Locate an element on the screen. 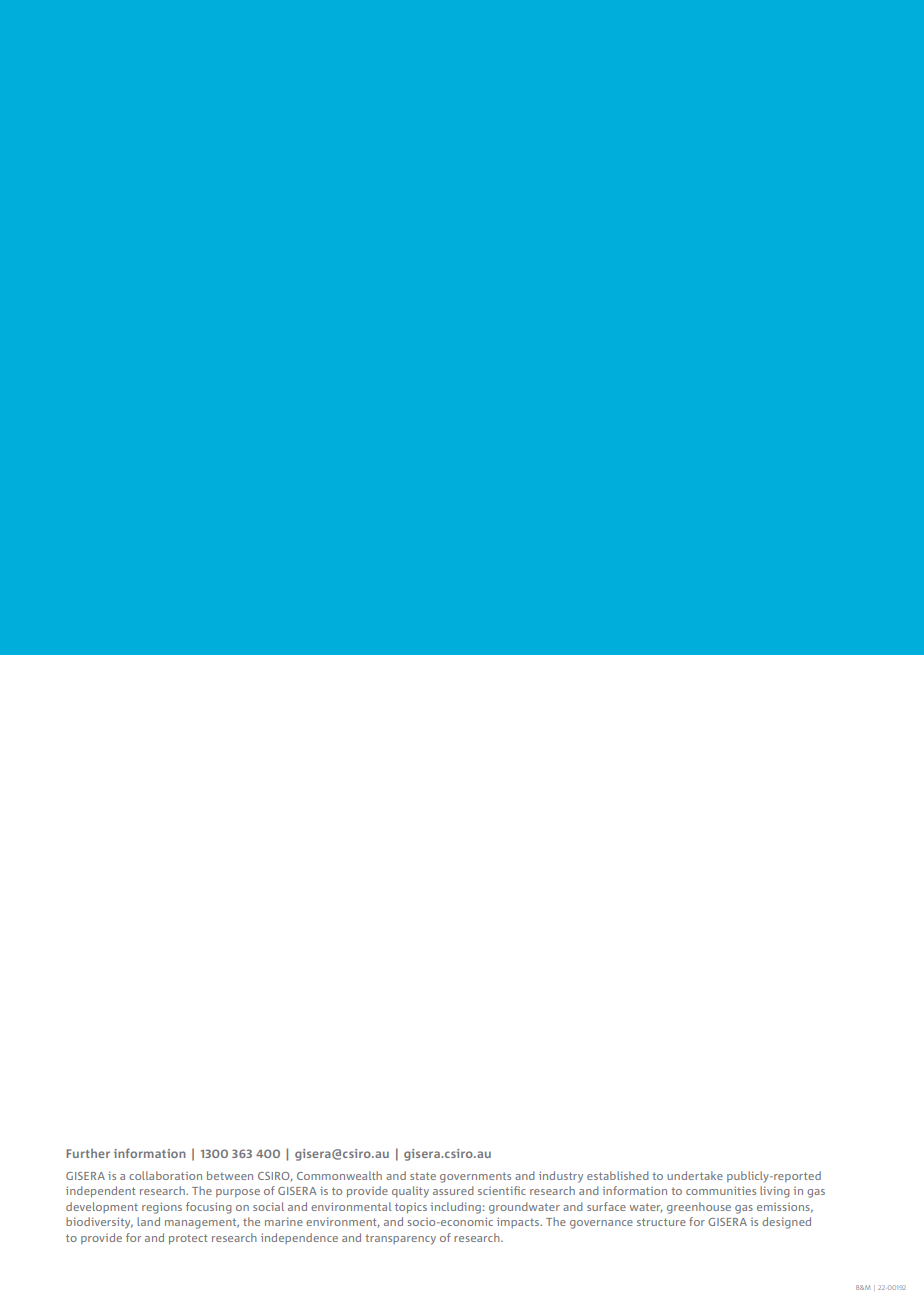 This screenshot has width=924, height=1308. state is located at coordinates (423, 1176).
